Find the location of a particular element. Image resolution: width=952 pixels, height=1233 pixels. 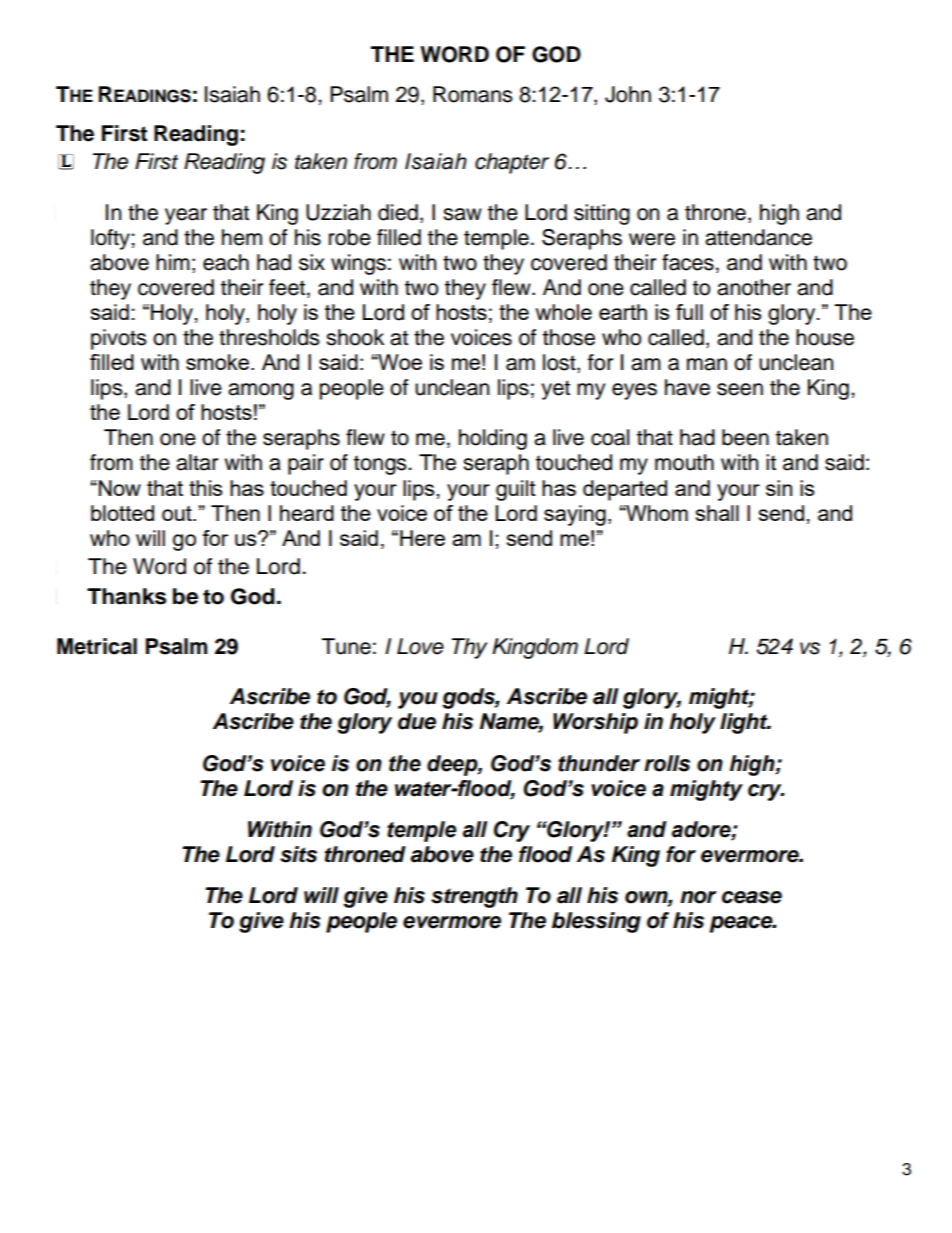

Romans is located at coordinates (473, 94).
